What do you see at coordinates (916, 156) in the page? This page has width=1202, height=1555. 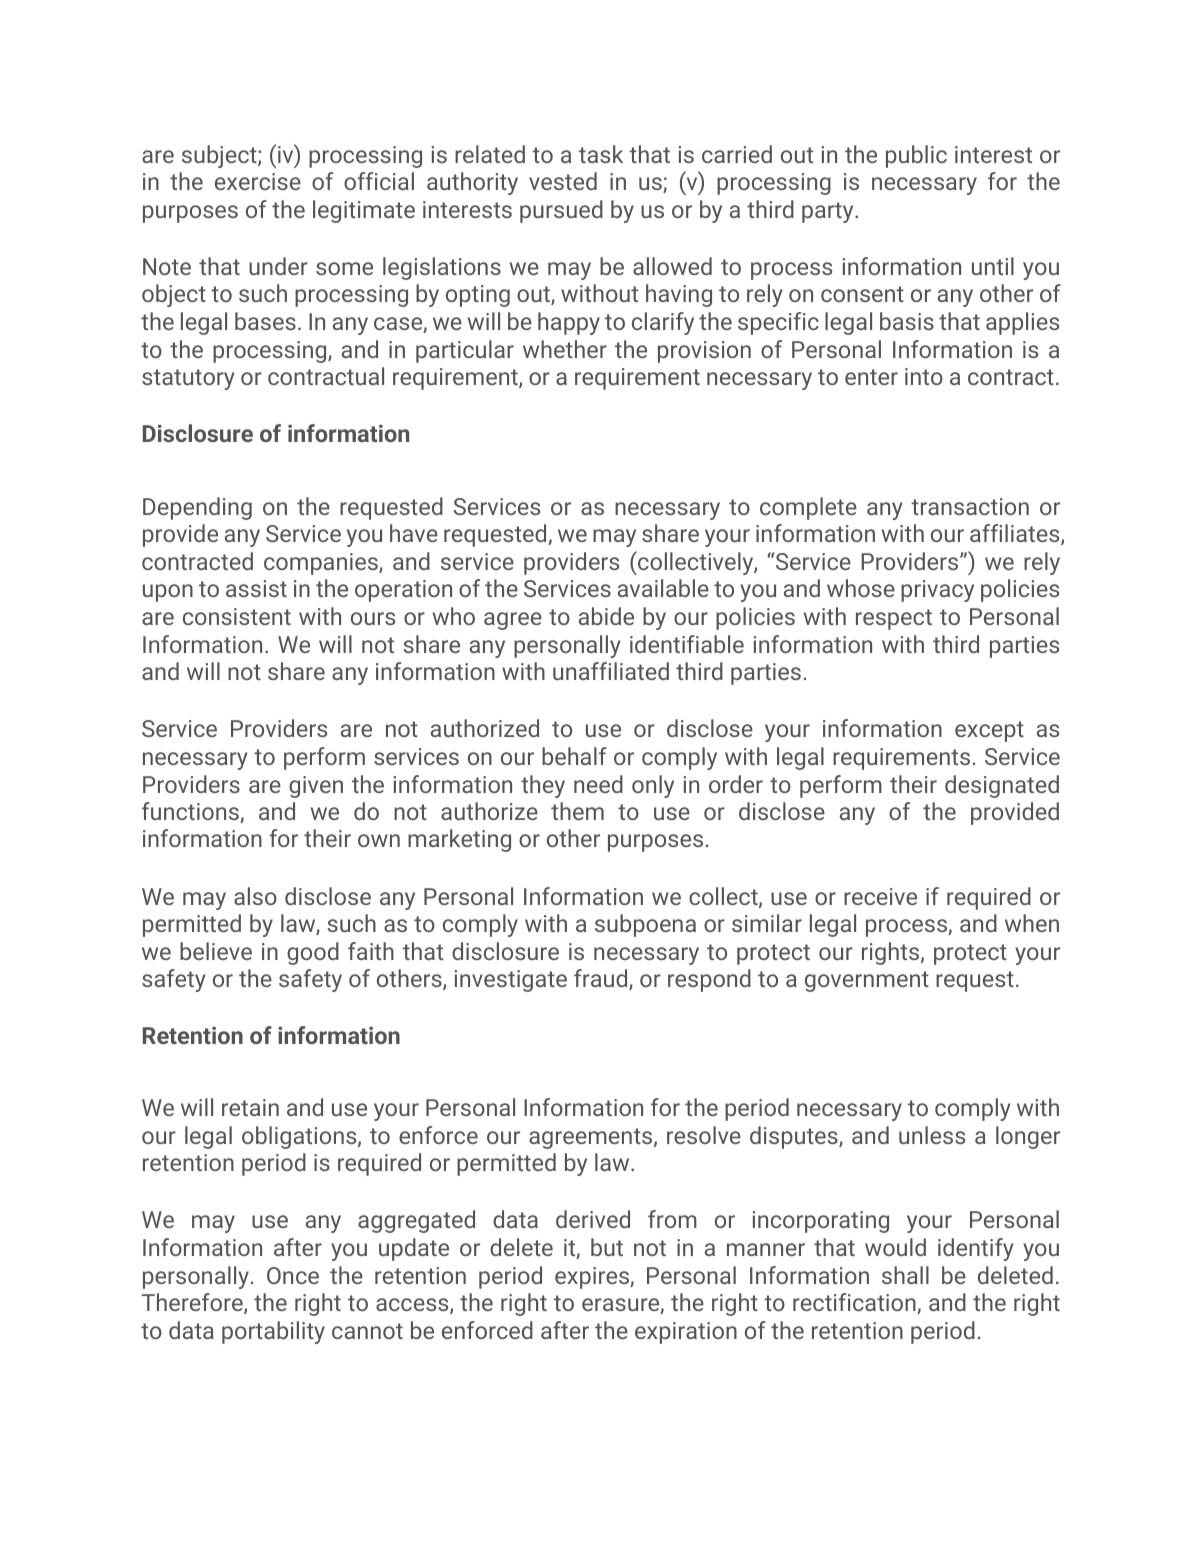 I see `public` at bounding box center [916, 156].
